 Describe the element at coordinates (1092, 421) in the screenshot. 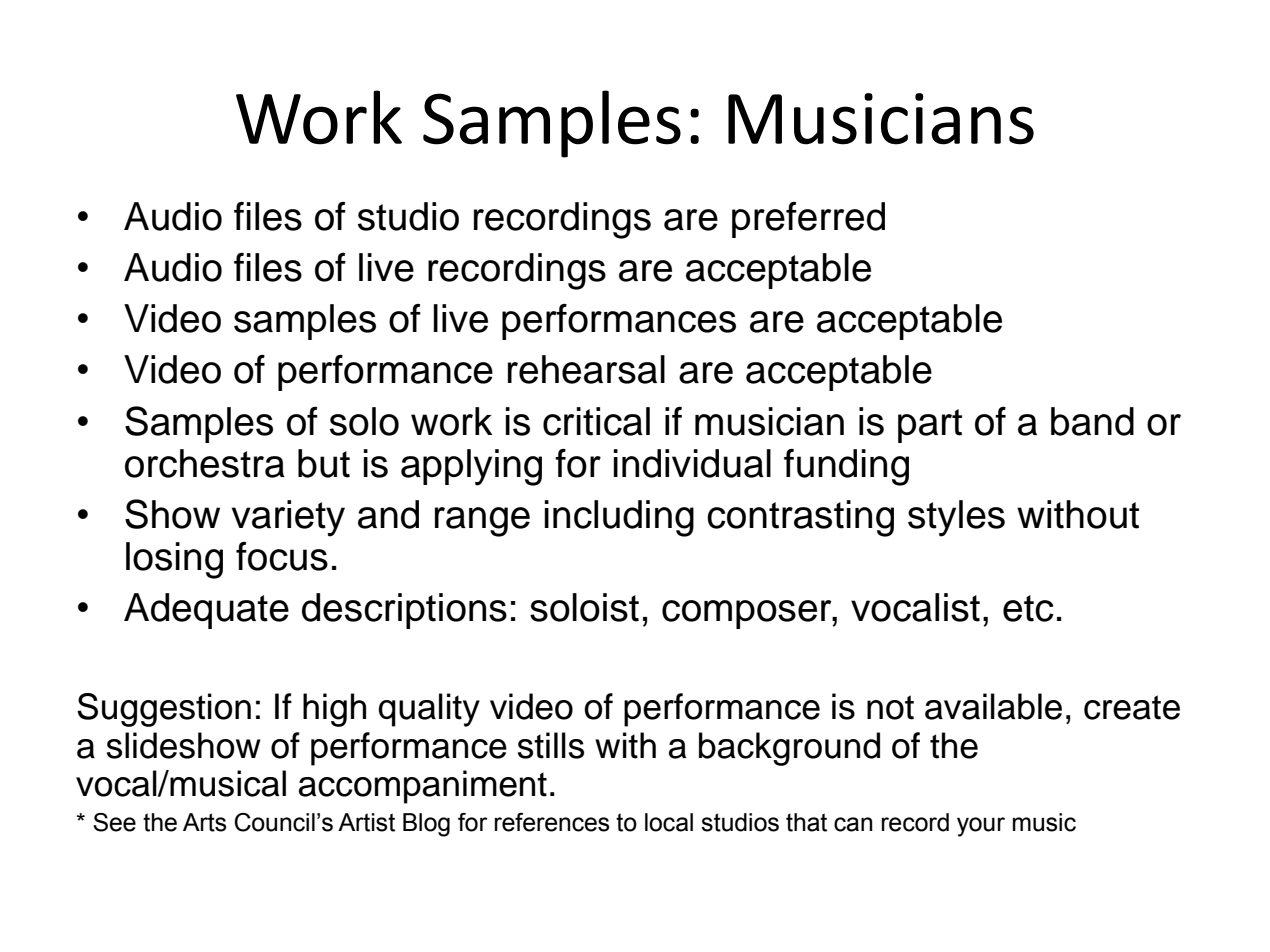

I see `band` at that location.
